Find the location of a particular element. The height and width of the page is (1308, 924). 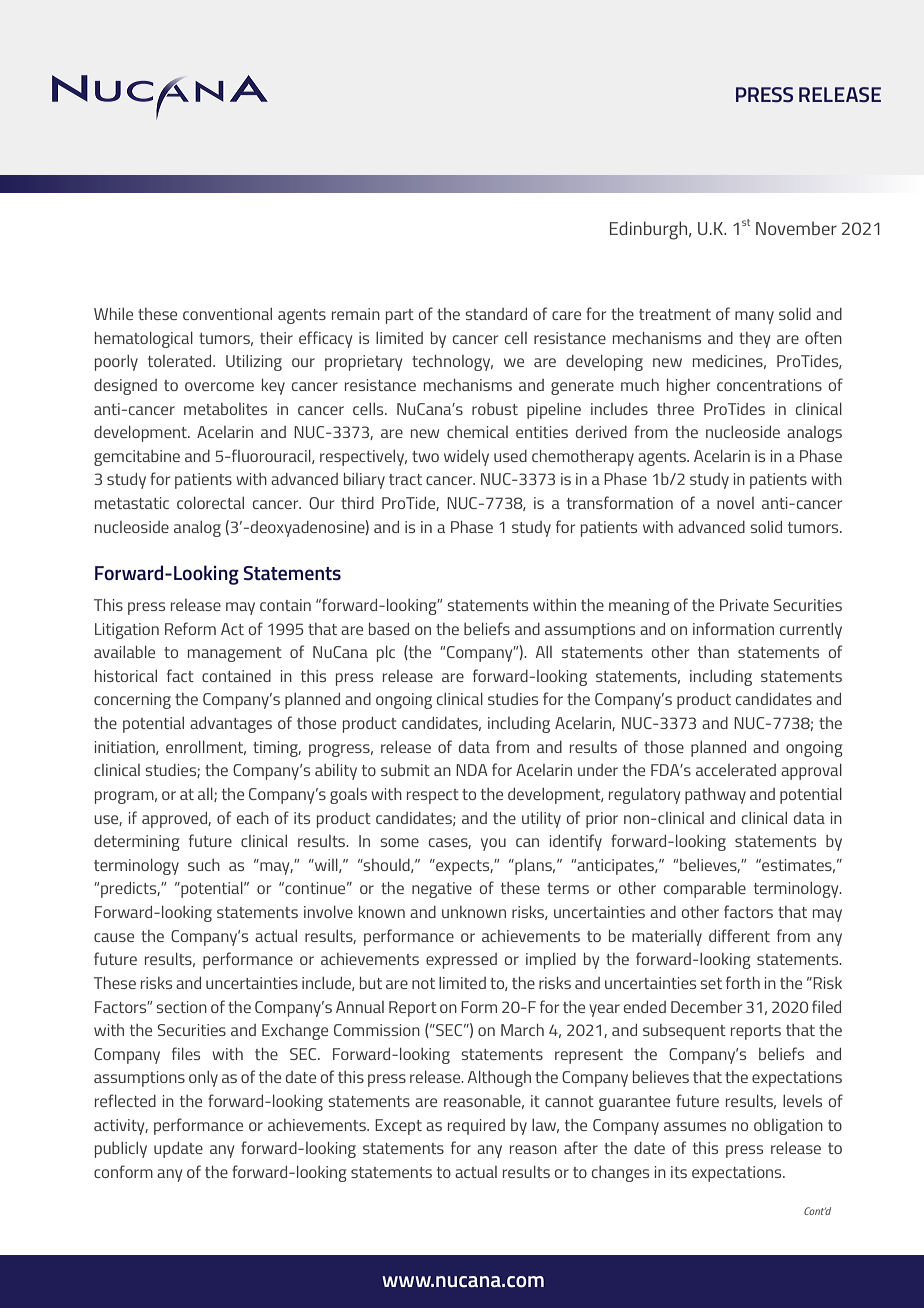

November is located at coordinates (796, 228).
